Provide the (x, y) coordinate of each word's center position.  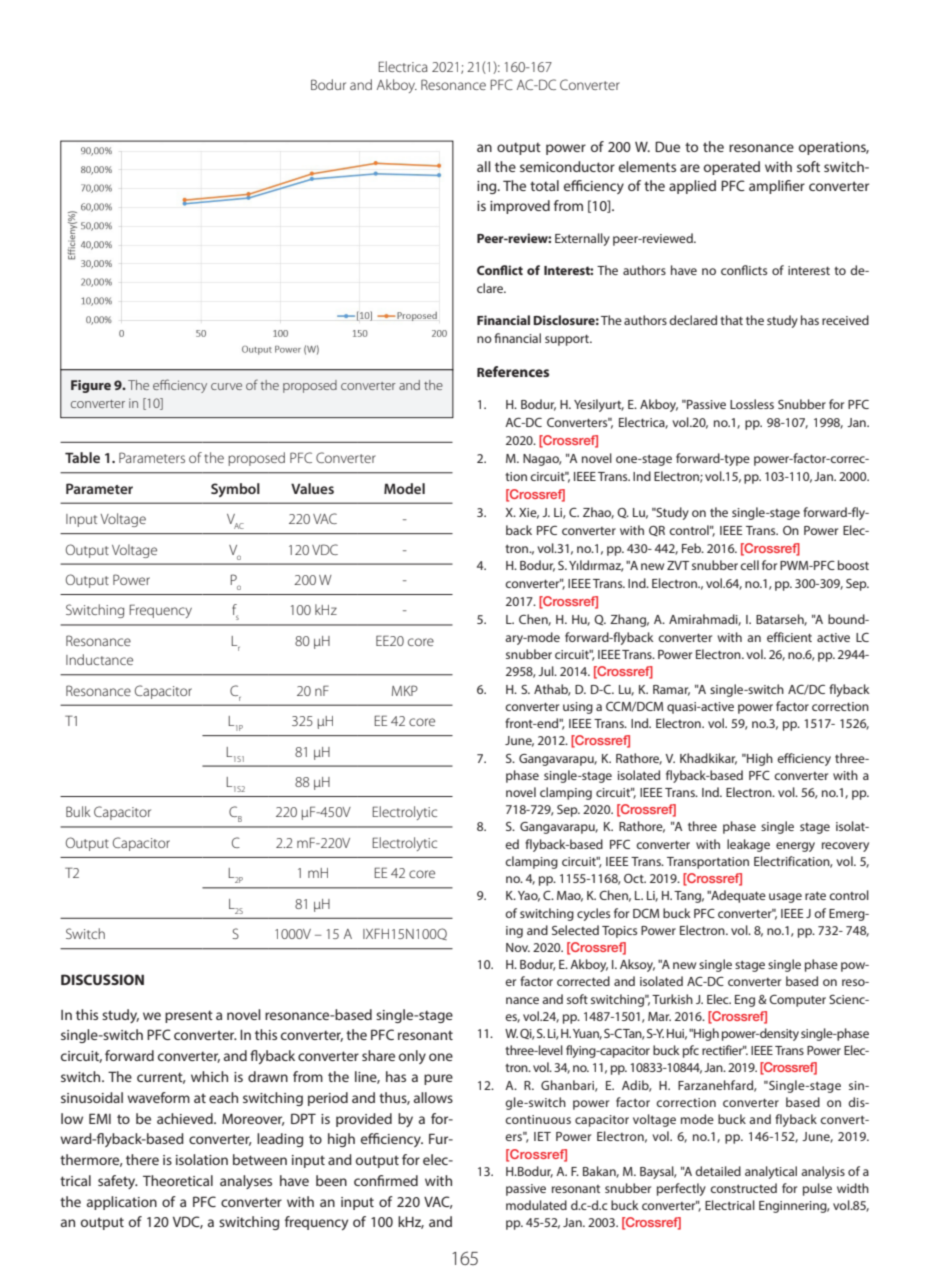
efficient (789, 637)
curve (226, 386)
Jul (547, 671)
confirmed (386, 1180)
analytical (771, 1172)
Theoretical (178, 1180)
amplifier (777, 187)
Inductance (99, 659)
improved (520, 207)
